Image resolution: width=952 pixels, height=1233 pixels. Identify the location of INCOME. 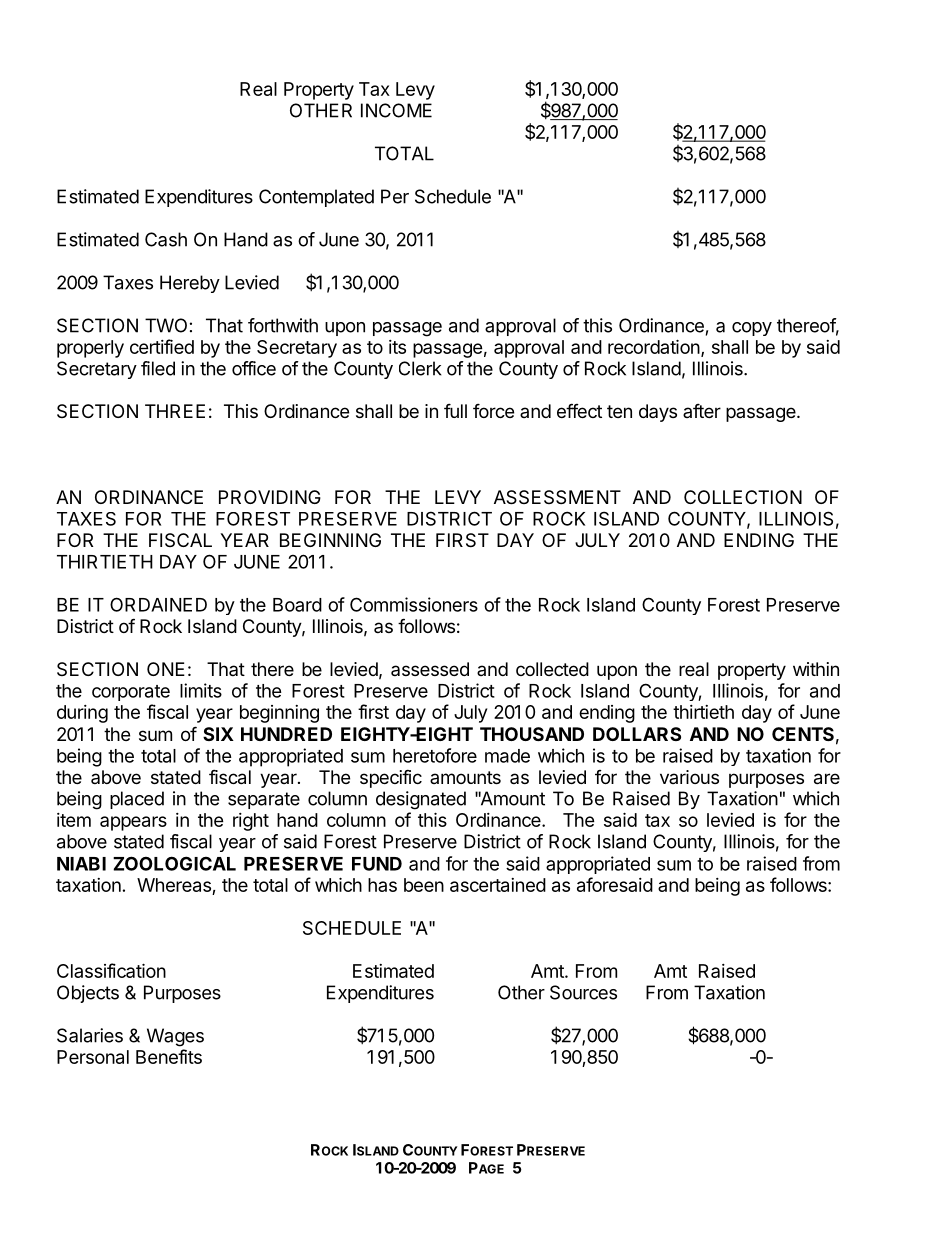
(396, 110).
